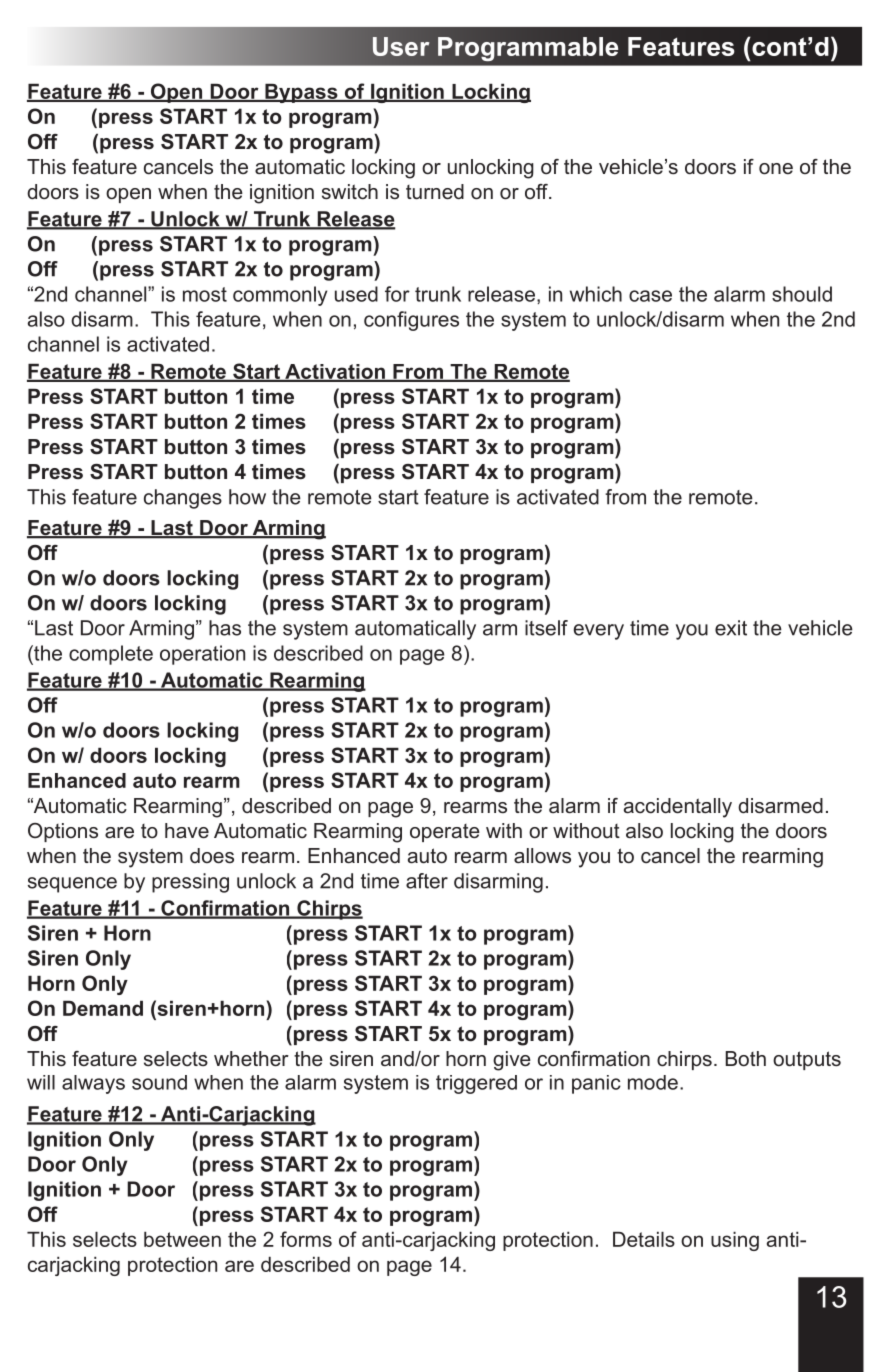 This page has height=1372, width=889. What do you see at coordinates (301, 93) in the page?
I see `Bypass` at bounding box center [301, 93].
